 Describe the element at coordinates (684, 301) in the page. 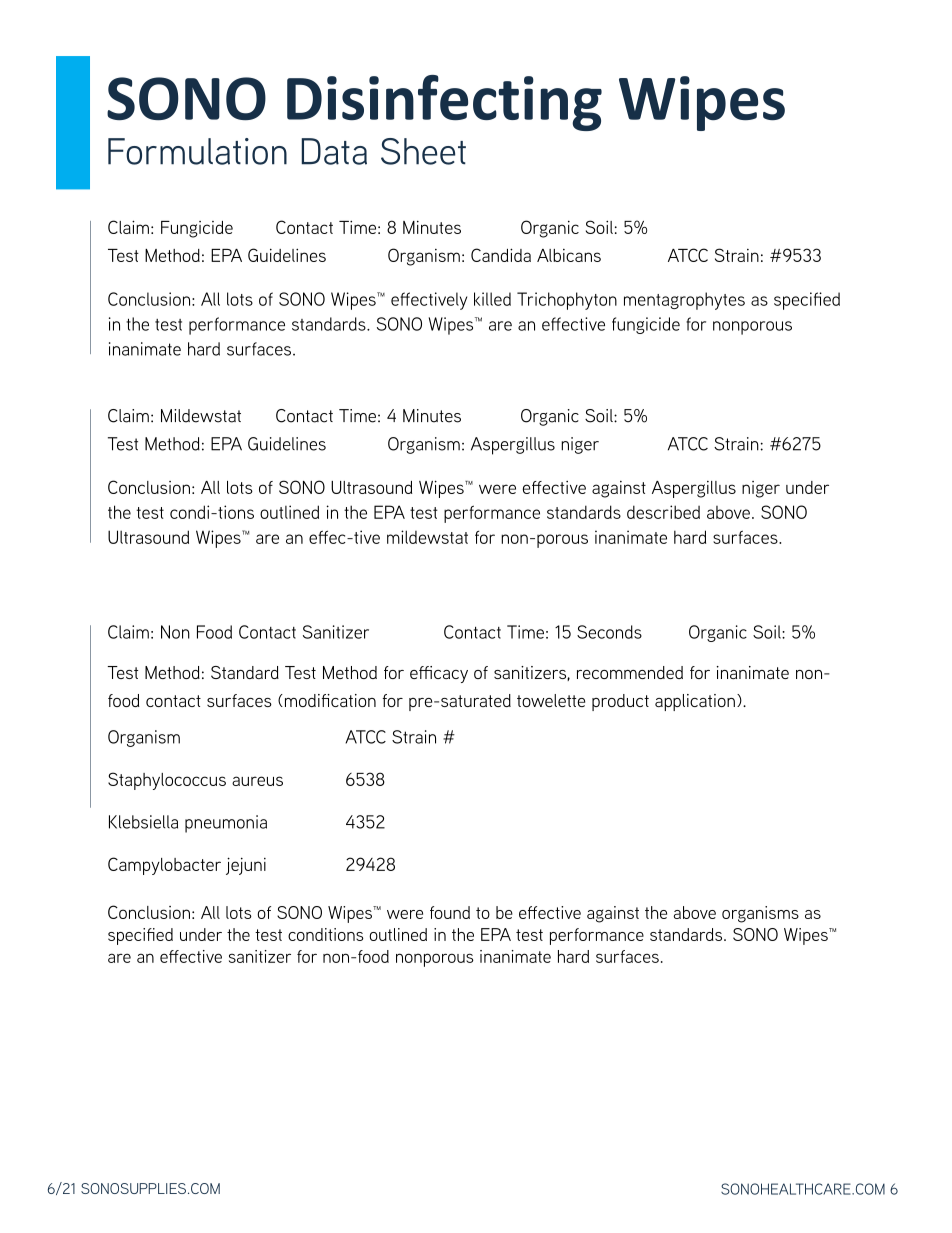

I see `mentagrophytes` at that location.
